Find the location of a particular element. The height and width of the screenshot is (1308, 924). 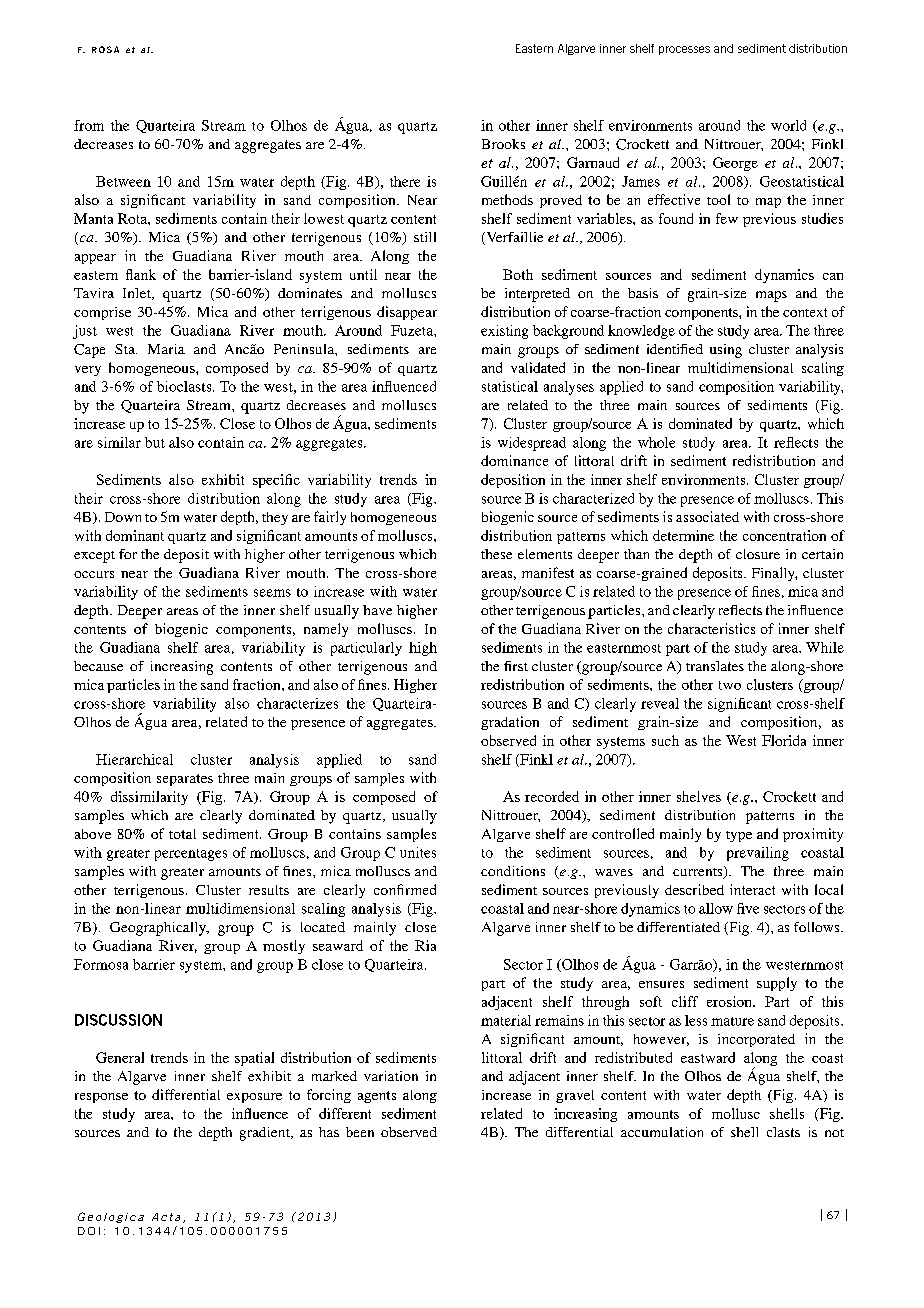

closure is located at coordinates (758, 554).
